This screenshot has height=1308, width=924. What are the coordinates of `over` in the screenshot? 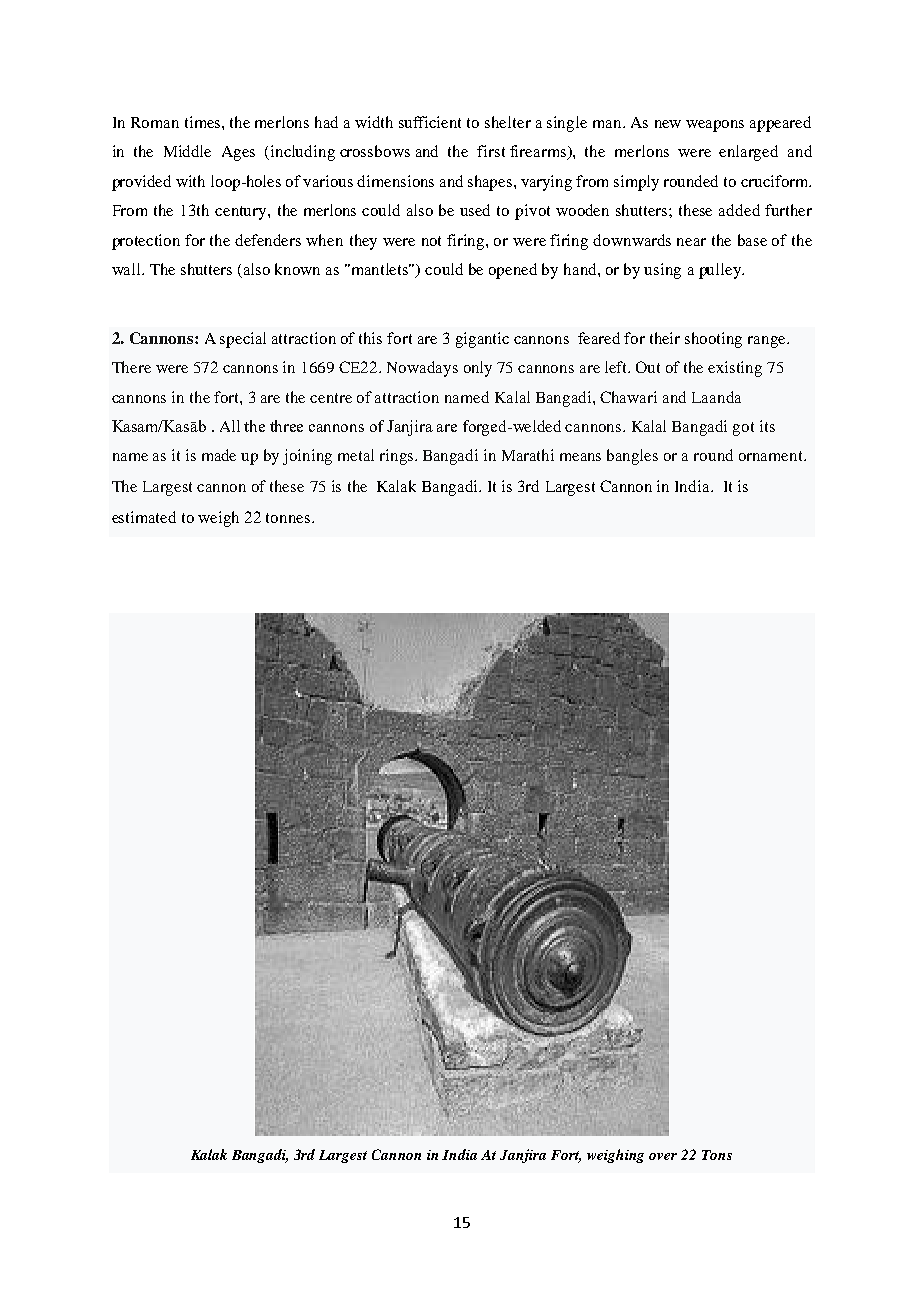 It's located at (663, 1156).
